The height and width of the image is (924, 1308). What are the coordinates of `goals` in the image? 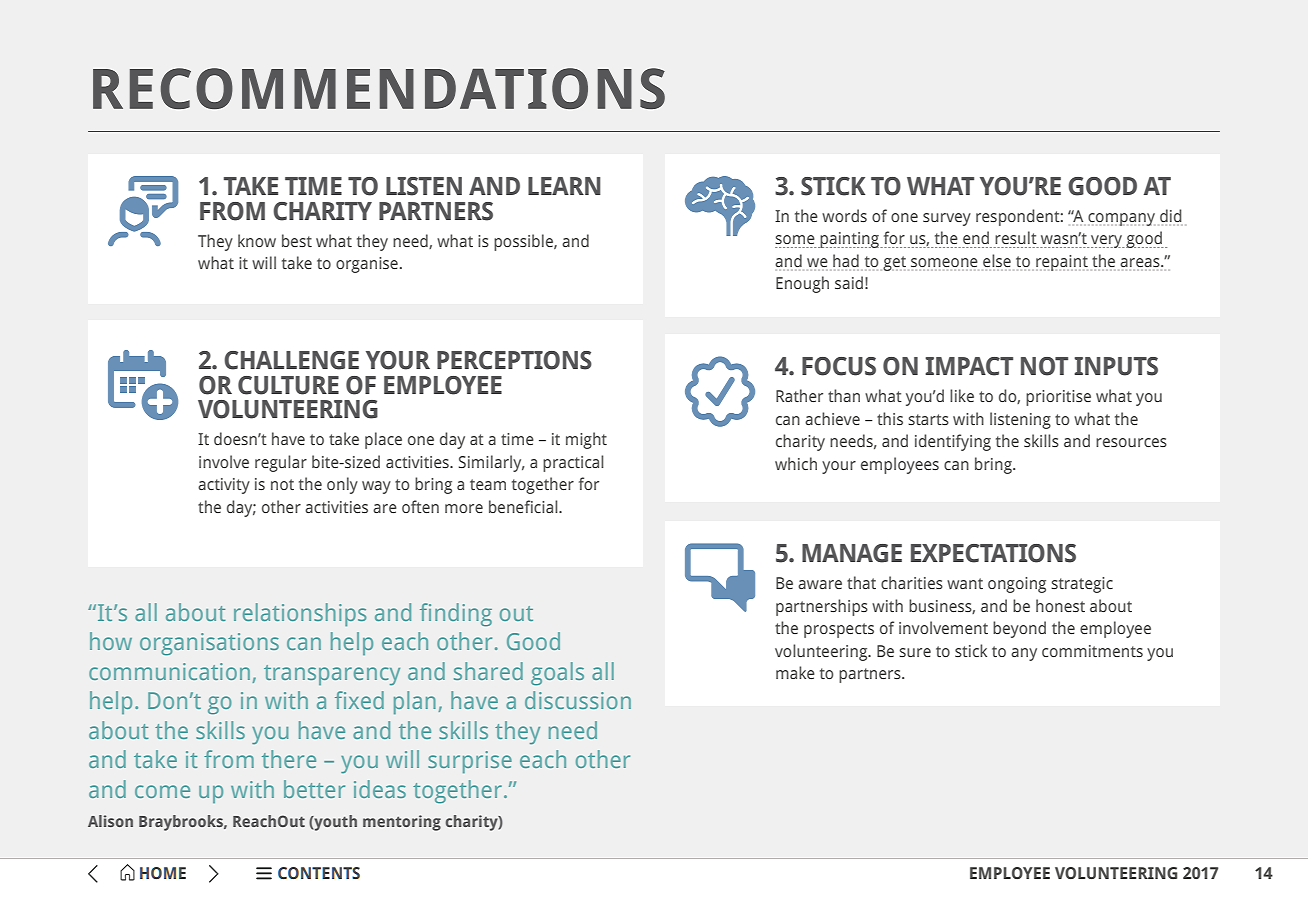 It's located at (557, 673).
